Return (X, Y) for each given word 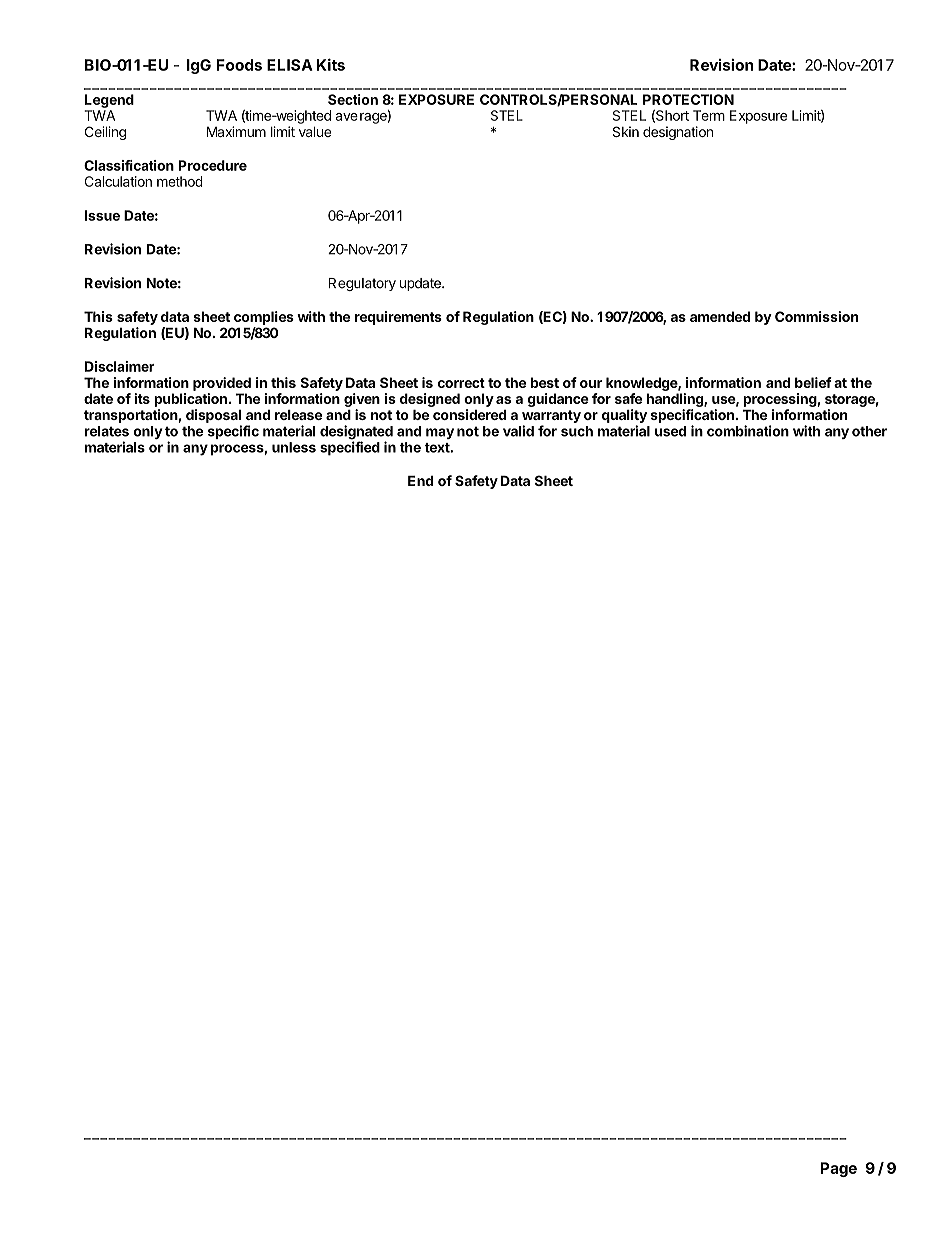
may (440, 433)
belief (813, 382)
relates (107, 431)
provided (222, 384)
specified (350, 448)
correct (461, 383)
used (670, 431)
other (869, 431)
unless (294, 447)
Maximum (236, 131)
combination (748, 431)
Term (709, 115)
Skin (626, 131)
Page (838, 1169)
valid (518, 431)
